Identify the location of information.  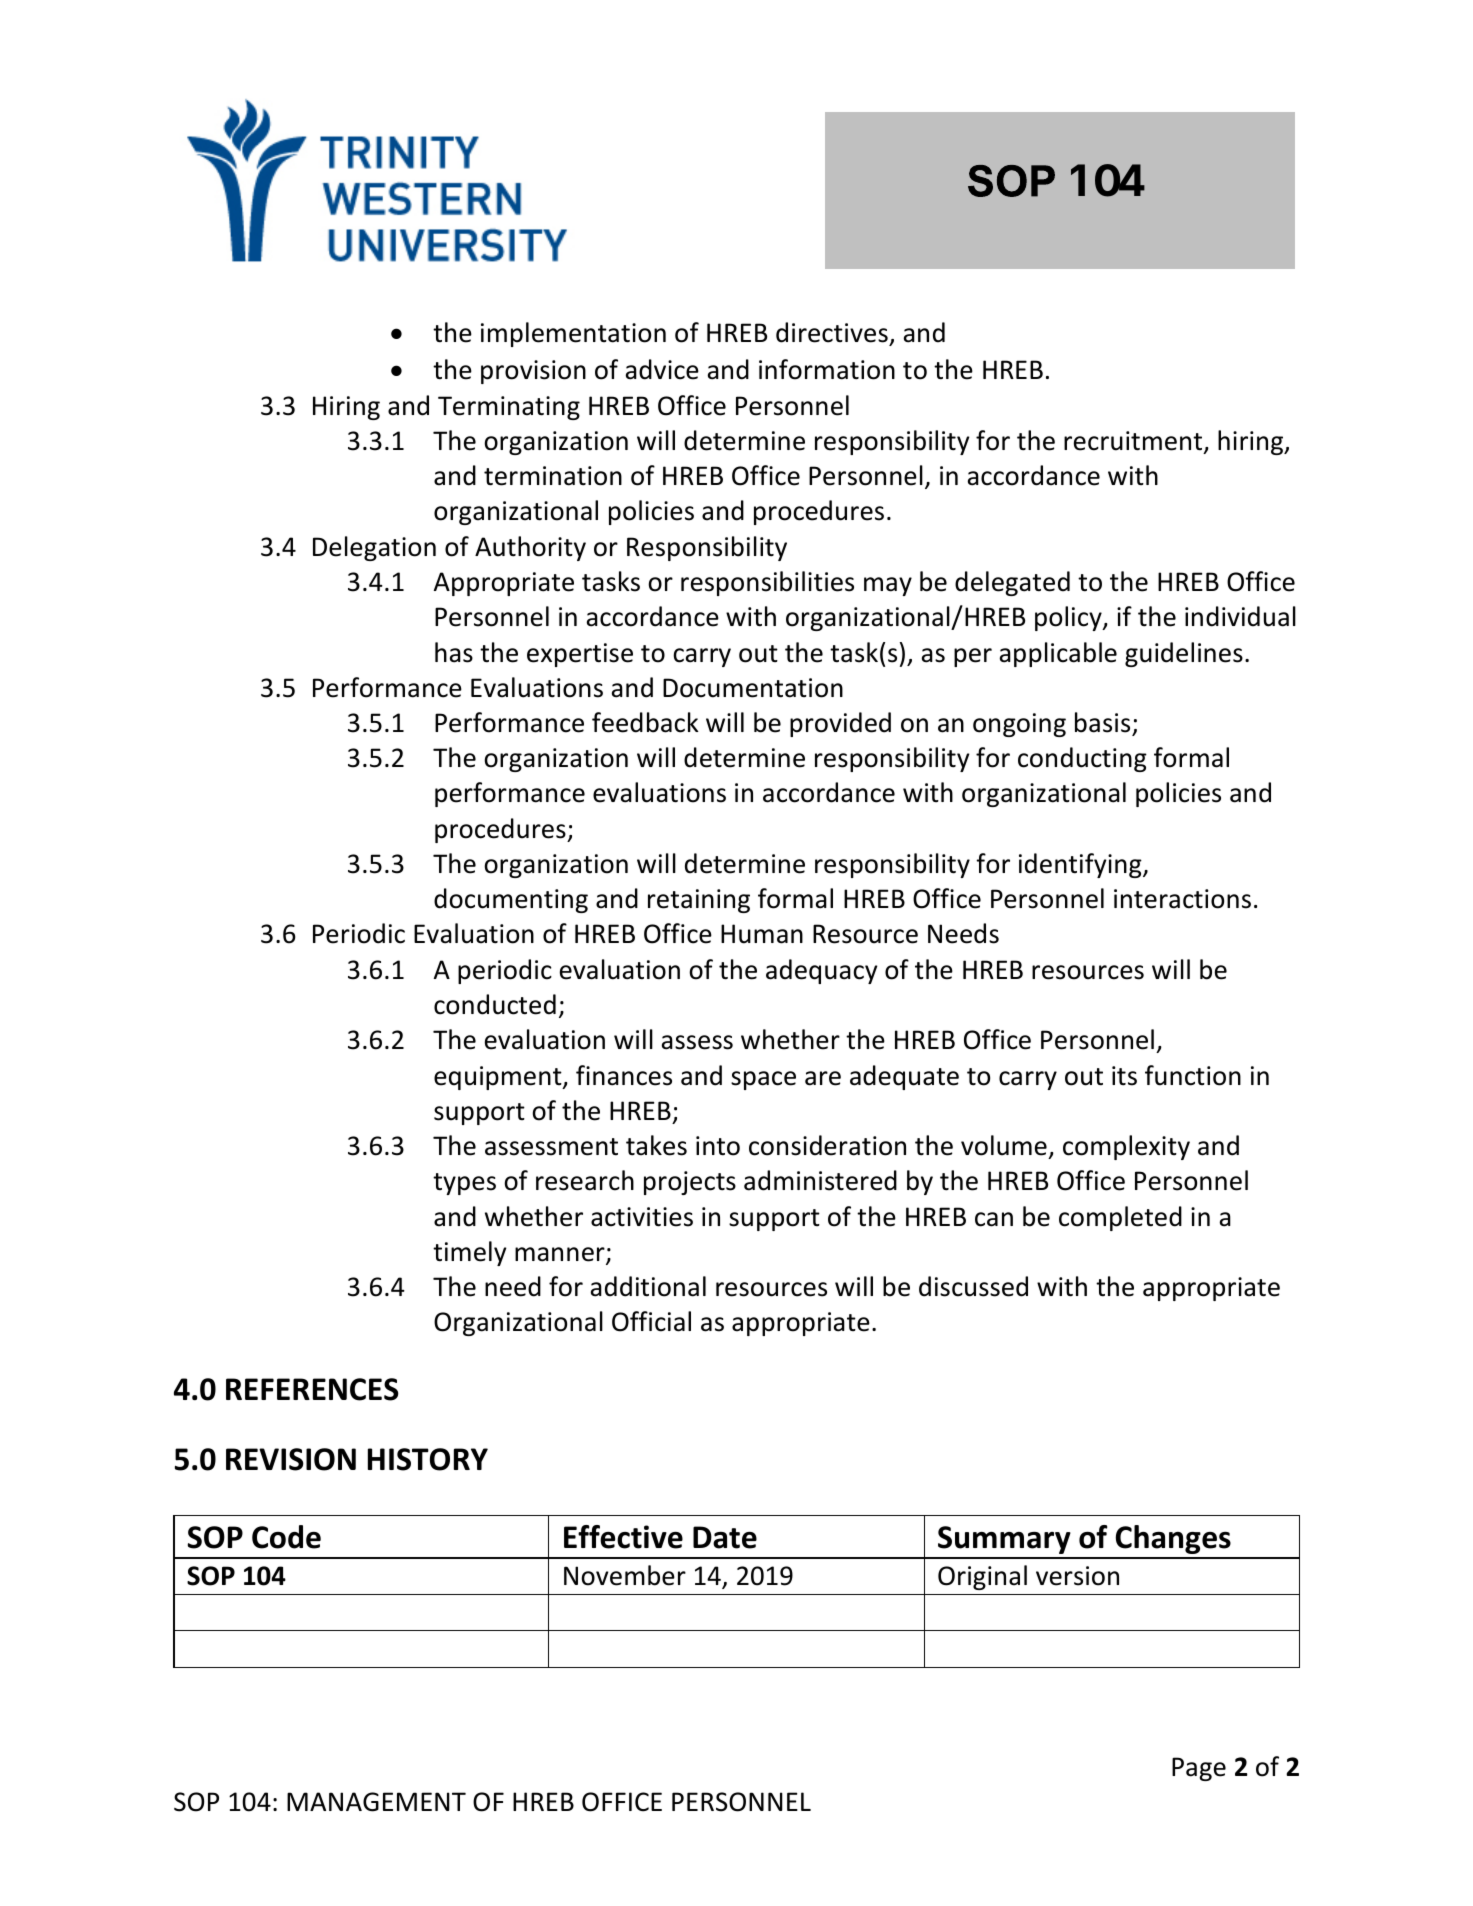
(827, 369).
